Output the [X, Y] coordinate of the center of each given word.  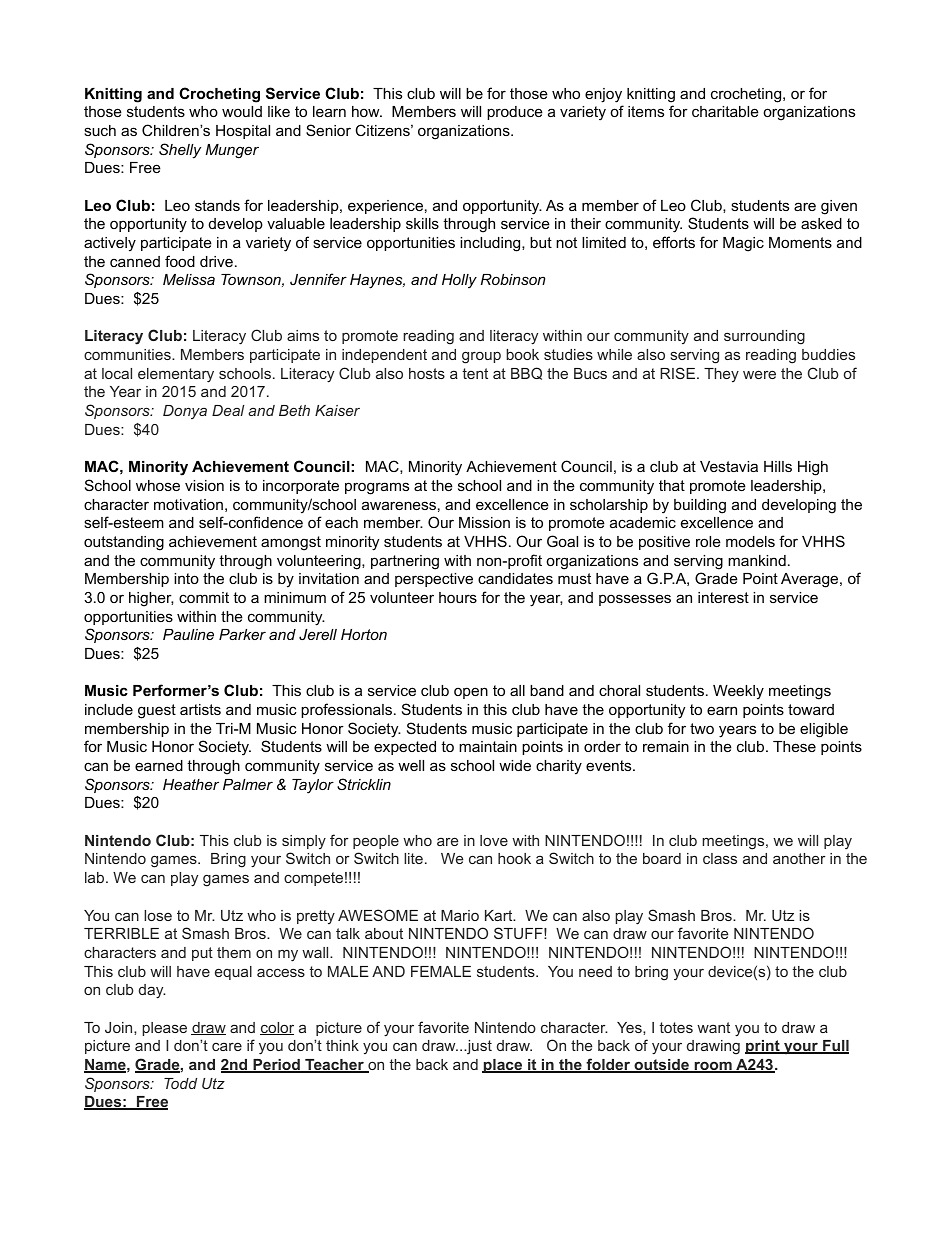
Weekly [738, 692]
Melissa [189, 279]
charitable [725, 111]
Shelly [180, 151]
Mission [484, 522]
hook [514, 858]
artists [200, 709]
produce [515, 113]
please [164, 1029]
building [700, 506]
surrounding [764, 337]
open [471, 693]
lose [158, 915]
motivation [188, 504]
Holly [459, 281]
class [720, 858]
